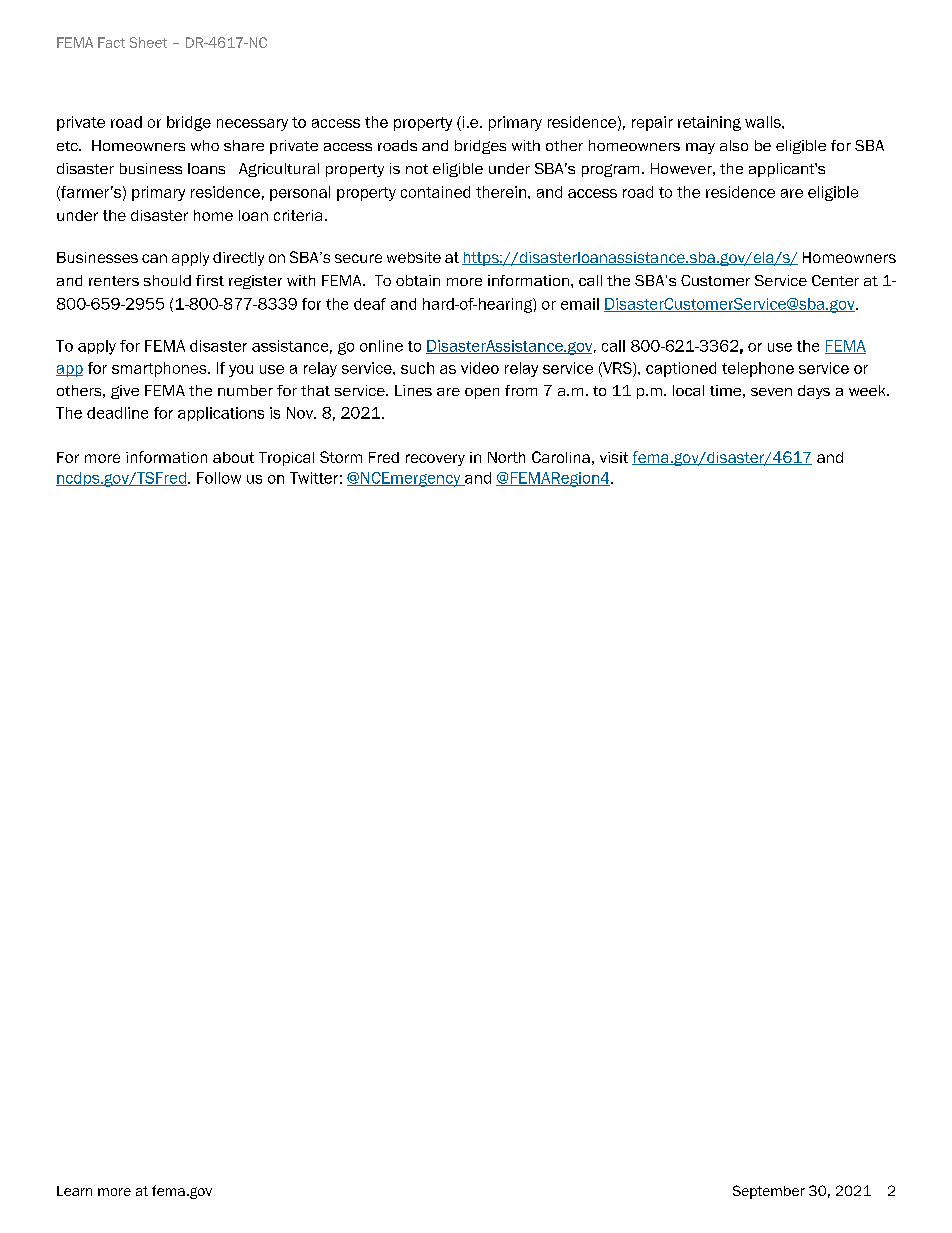 This screenshot has height=1233, width=952. What do you see at coordinates (771, 392) in the screenshot?
I see `seven` at bounding box center [771, 392].
